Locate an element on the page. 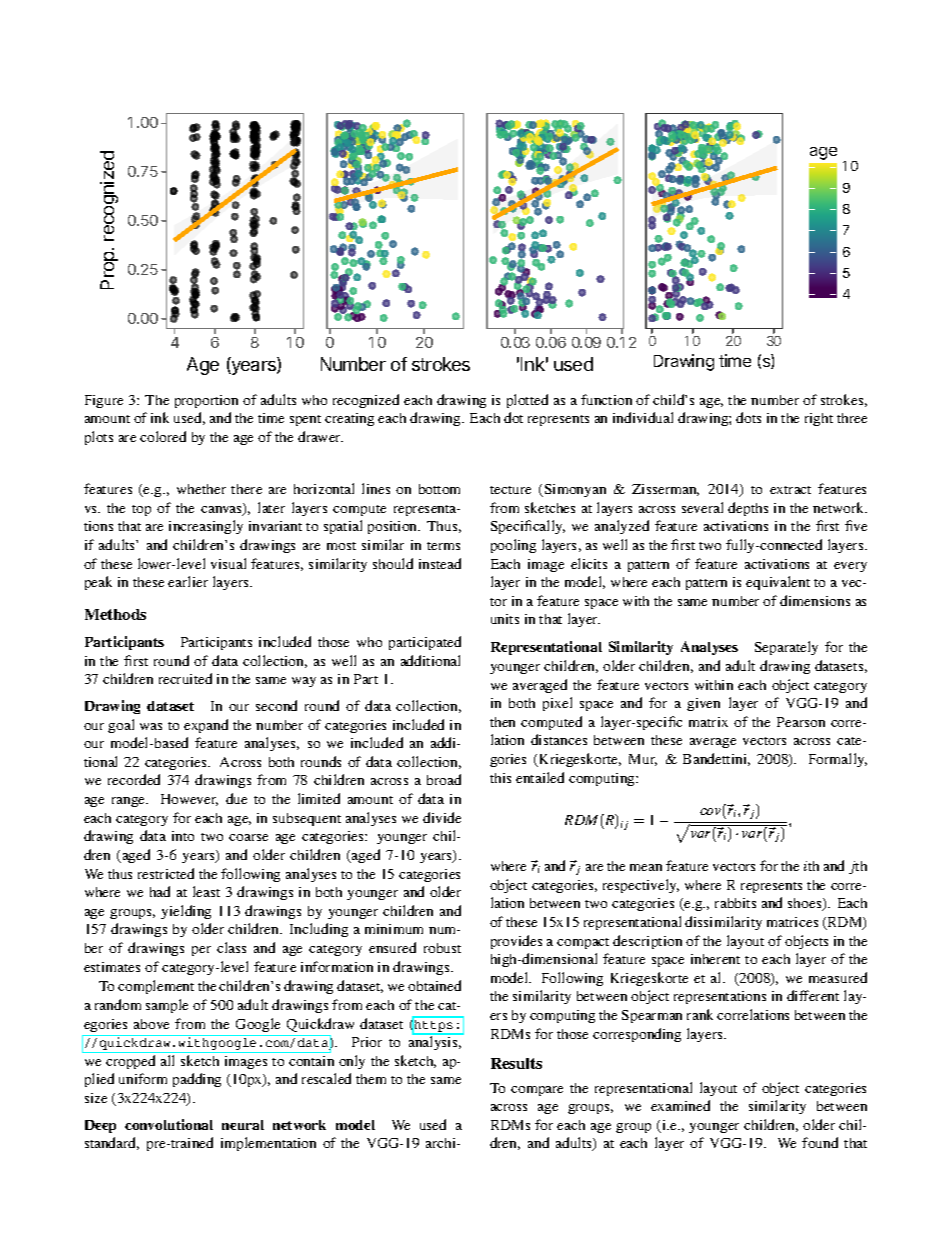 This page has width=952, height=1233. dots is located at coordinates (748, 417).
